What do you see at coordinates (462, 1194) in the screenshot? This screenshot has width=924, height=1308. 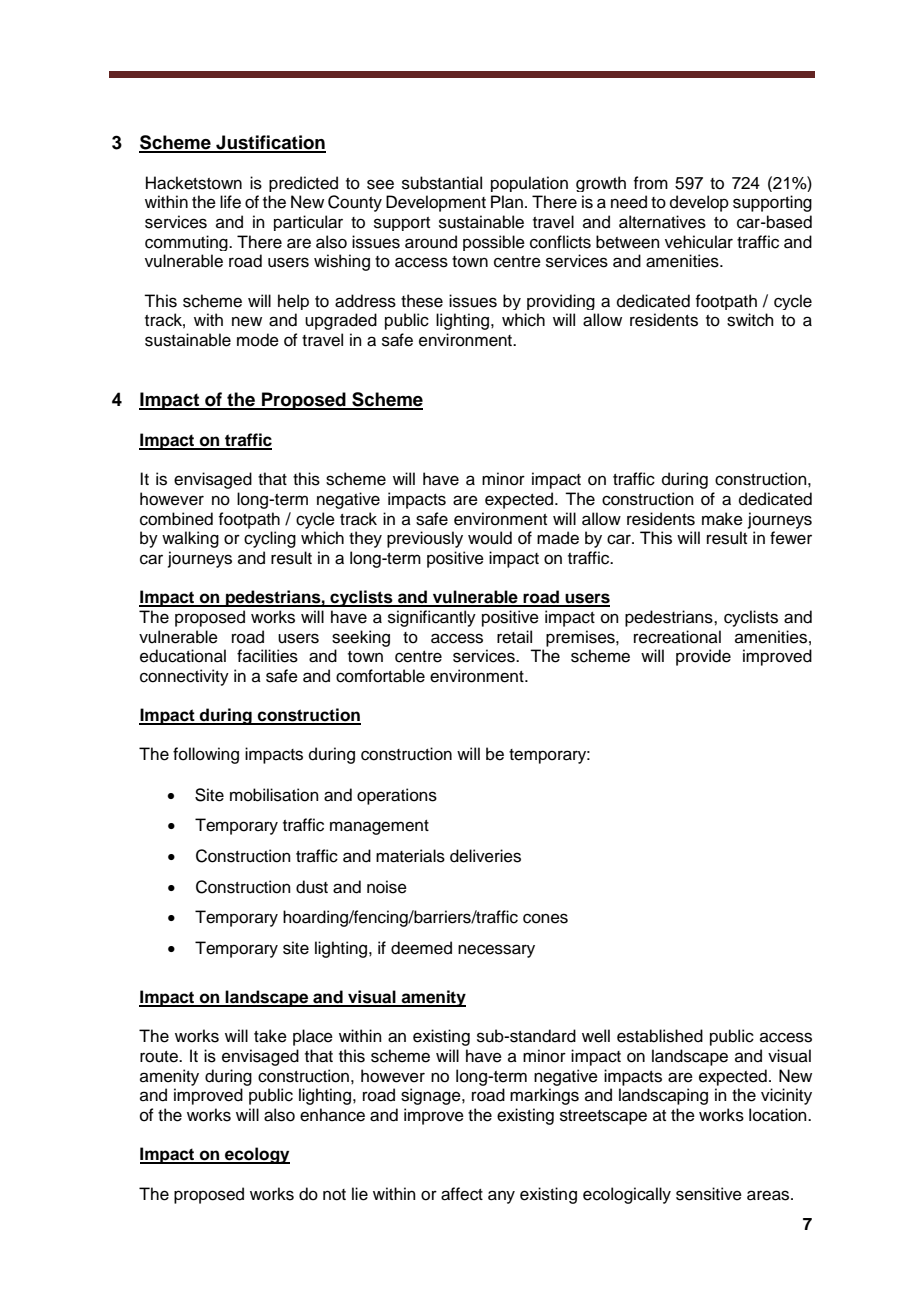 I see `affect` at bounding box center [462, 1194].
